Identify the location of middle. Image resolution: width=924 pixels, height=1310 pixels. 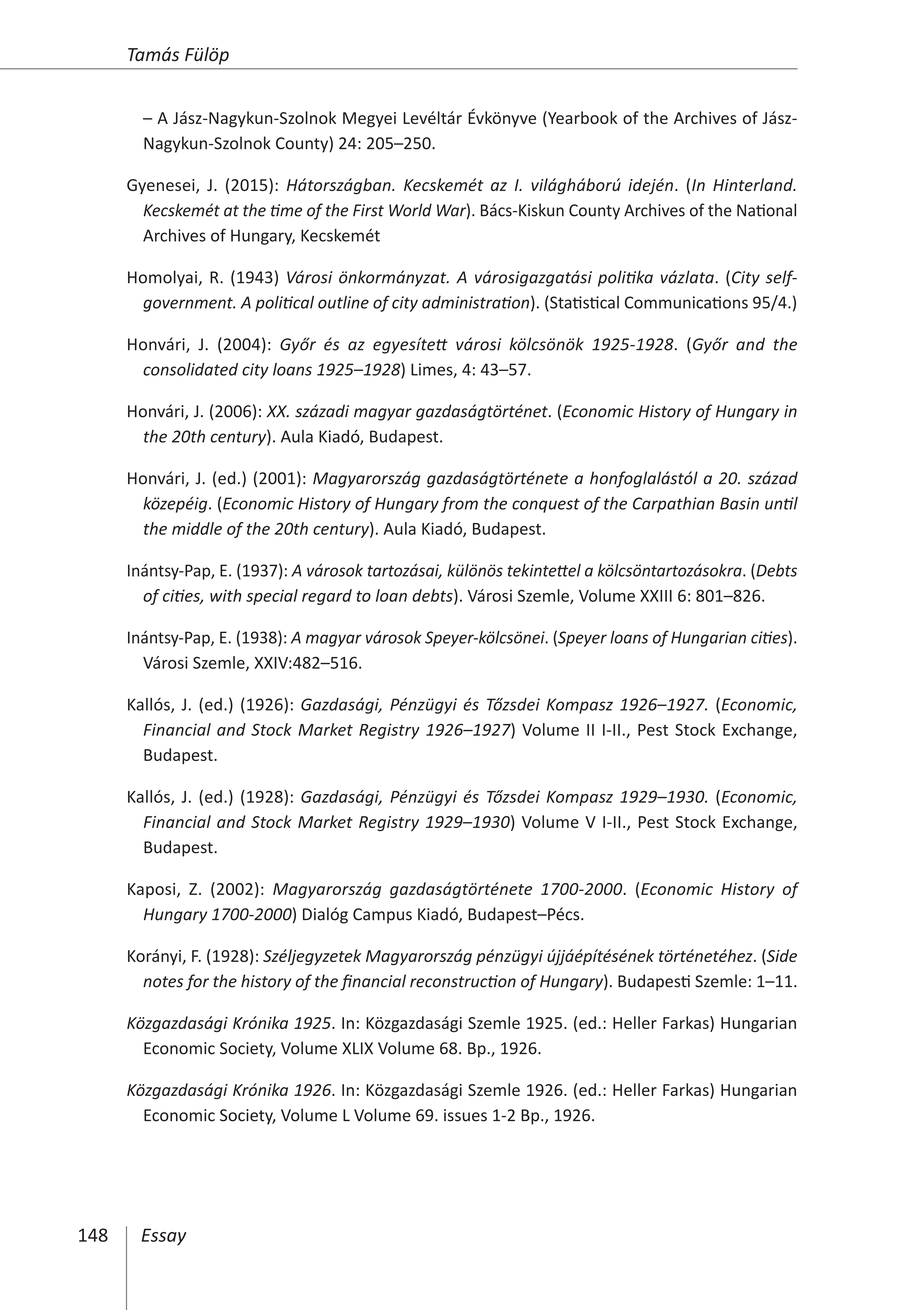
(197, 528).
